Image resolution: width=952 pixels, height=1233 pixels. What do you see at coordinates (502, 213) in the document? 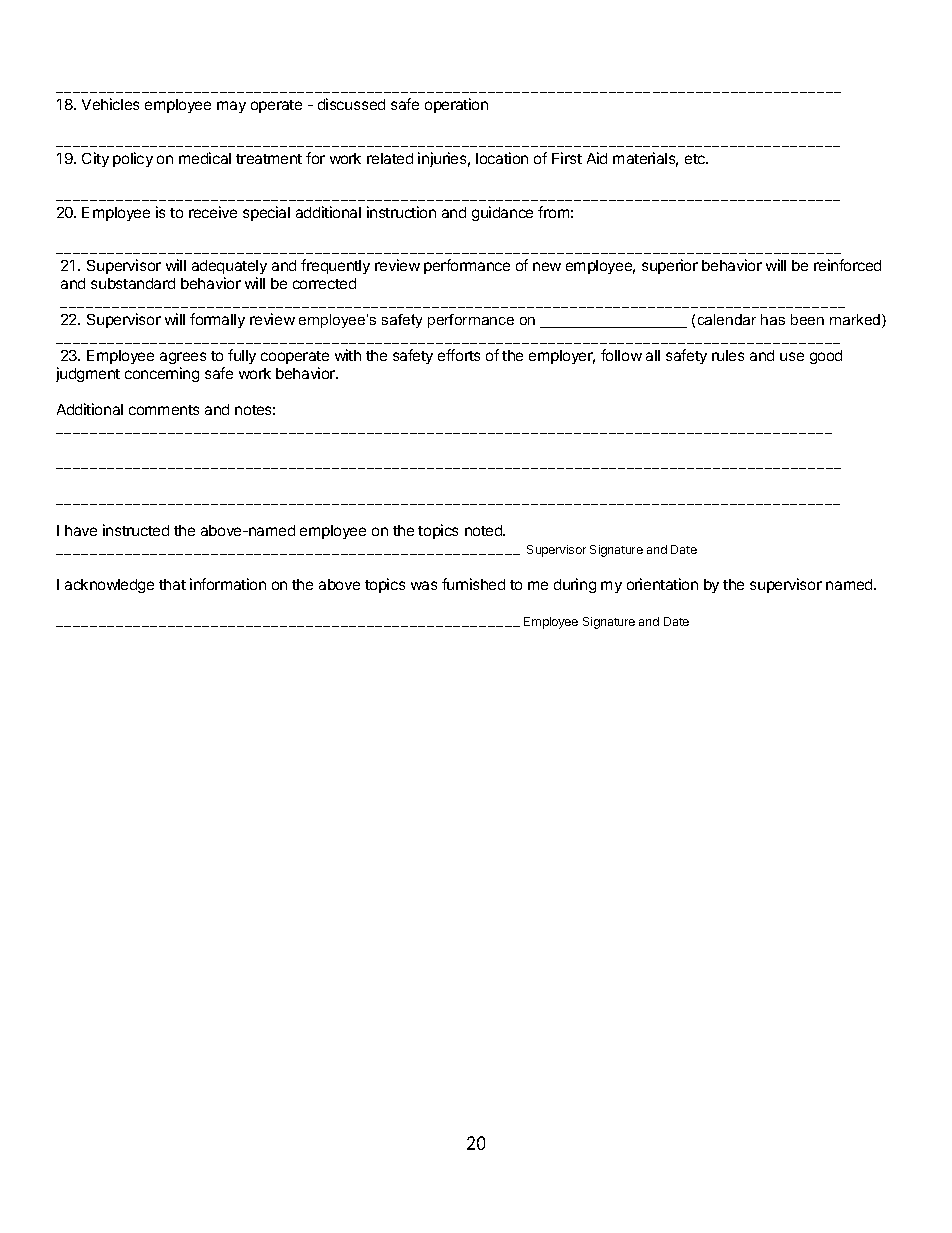
I see `guidance` at bounding box center [502, 213].
